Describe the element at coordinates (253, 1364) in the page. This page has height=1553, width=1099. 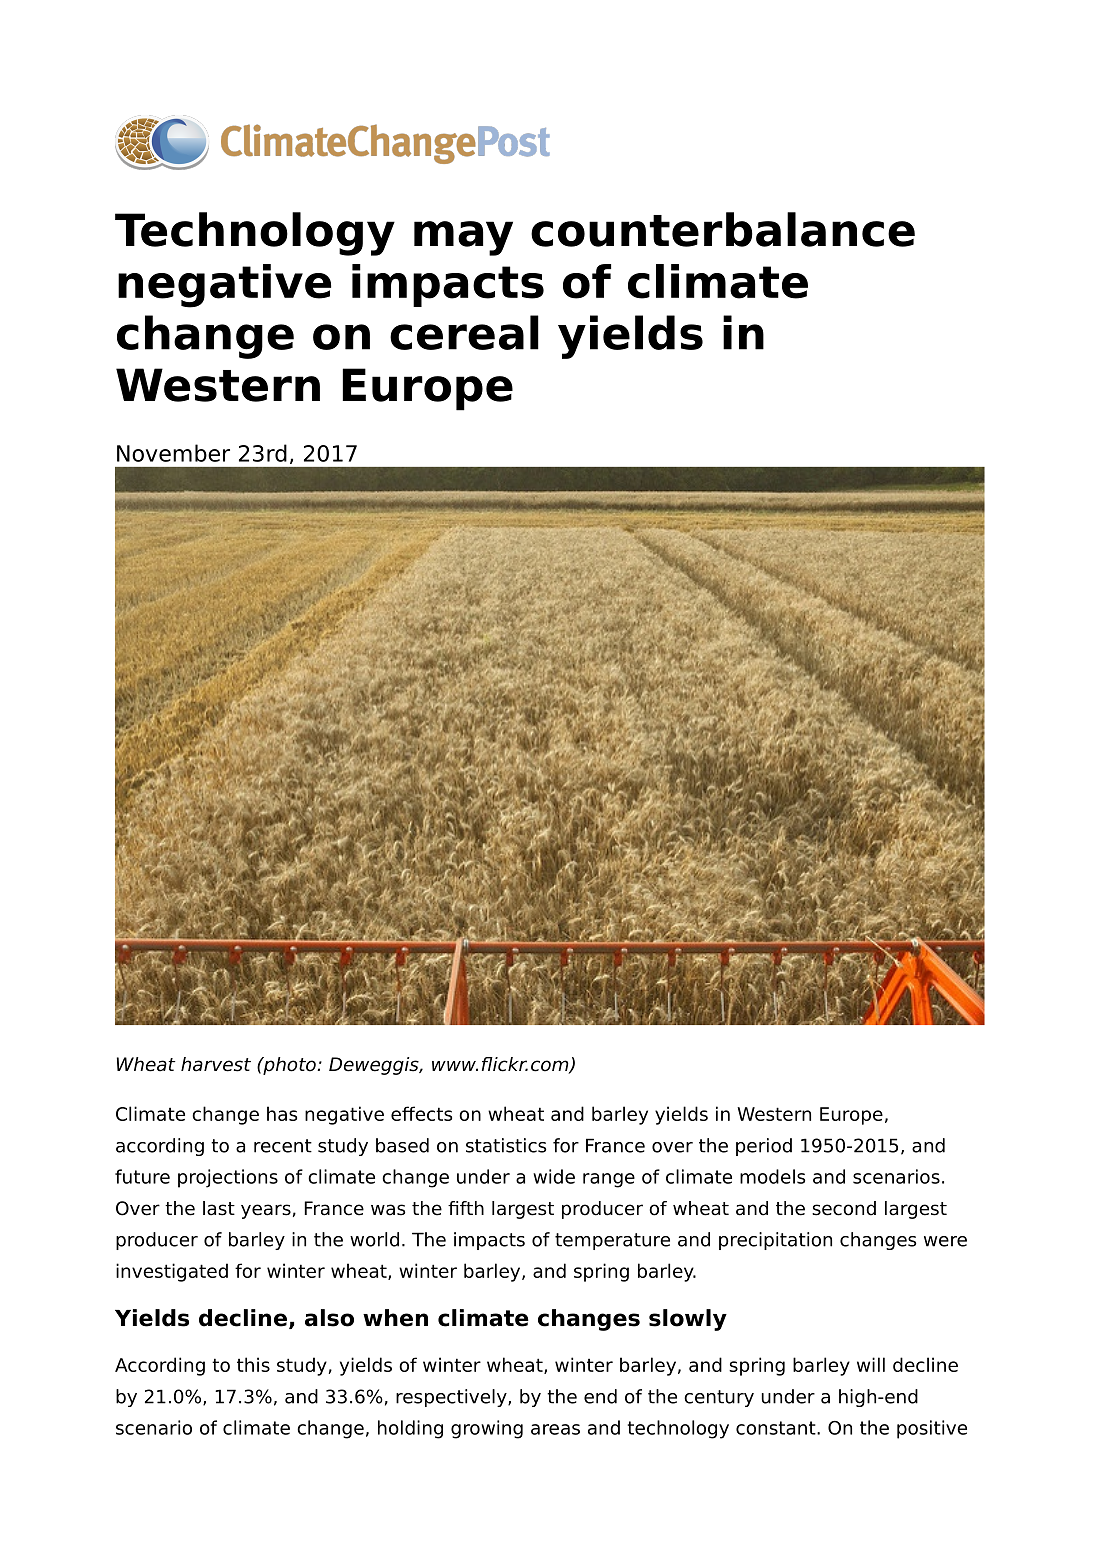
I see `this` at that location.
